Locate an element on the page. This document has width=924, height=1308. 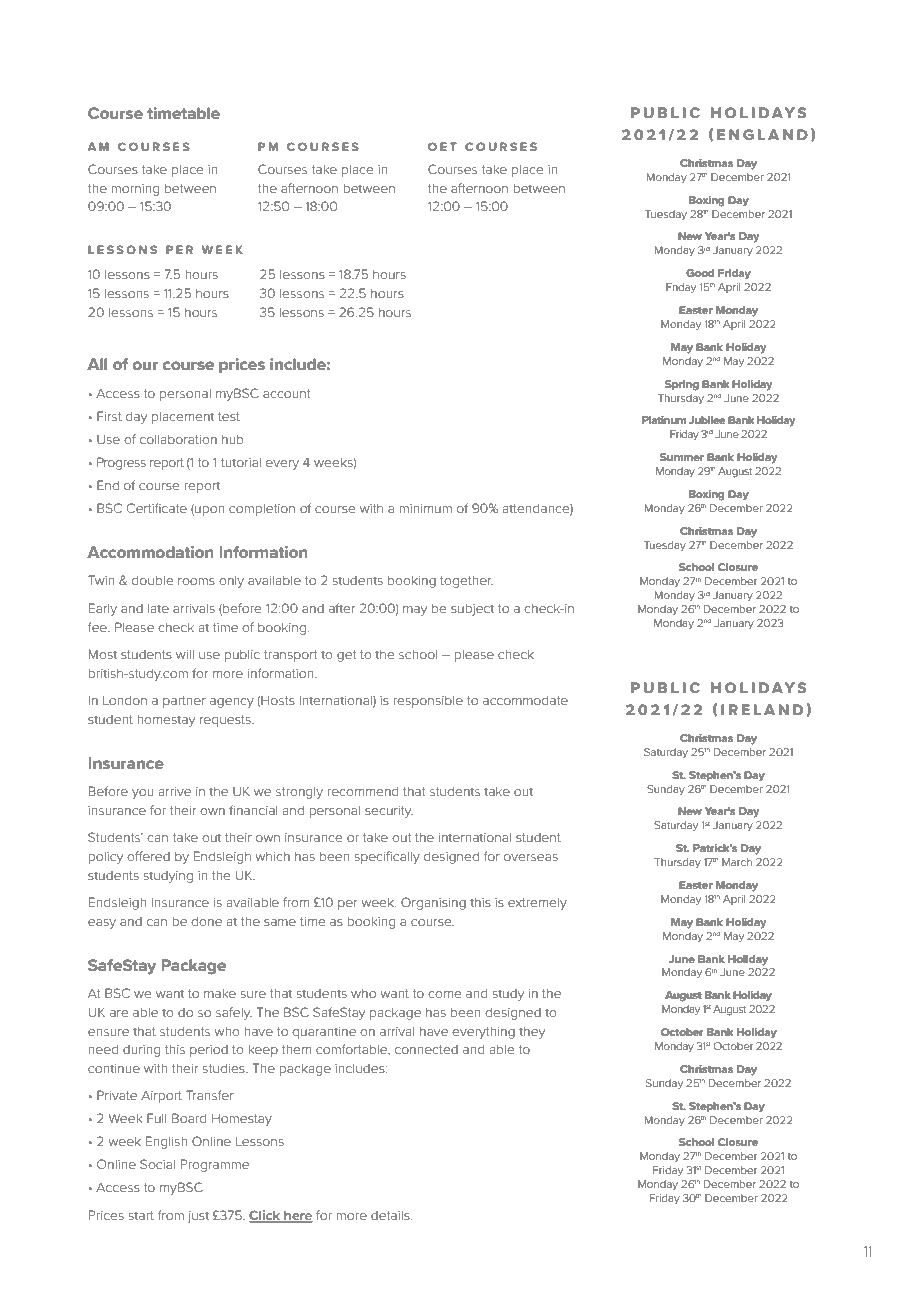
IRELAND is located at coordinates (762, 709).
